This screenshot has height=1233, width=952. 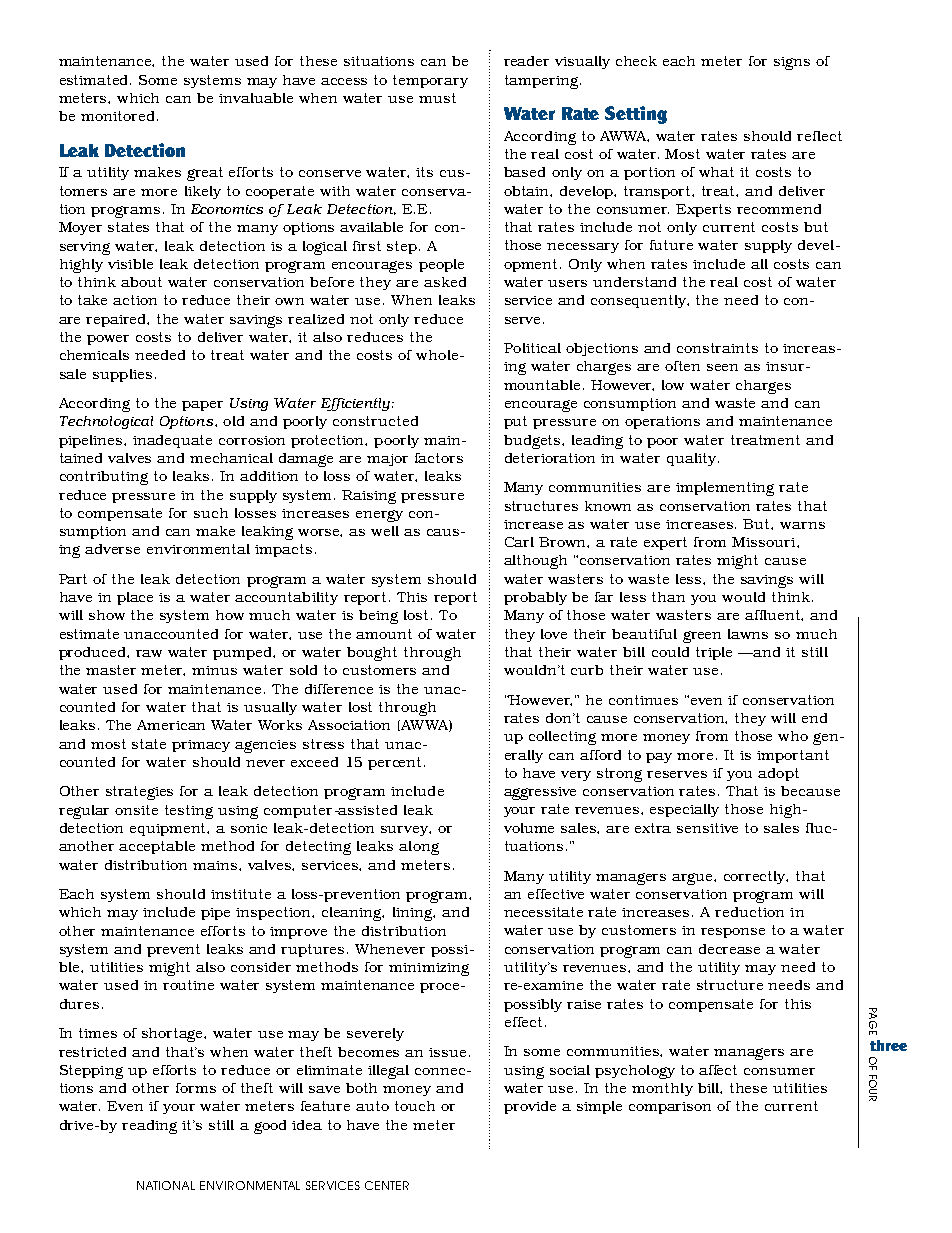 What do you see at coordinates (792, 63) in the screenshot?
I see `signs` at bounding box center [792, 63].
